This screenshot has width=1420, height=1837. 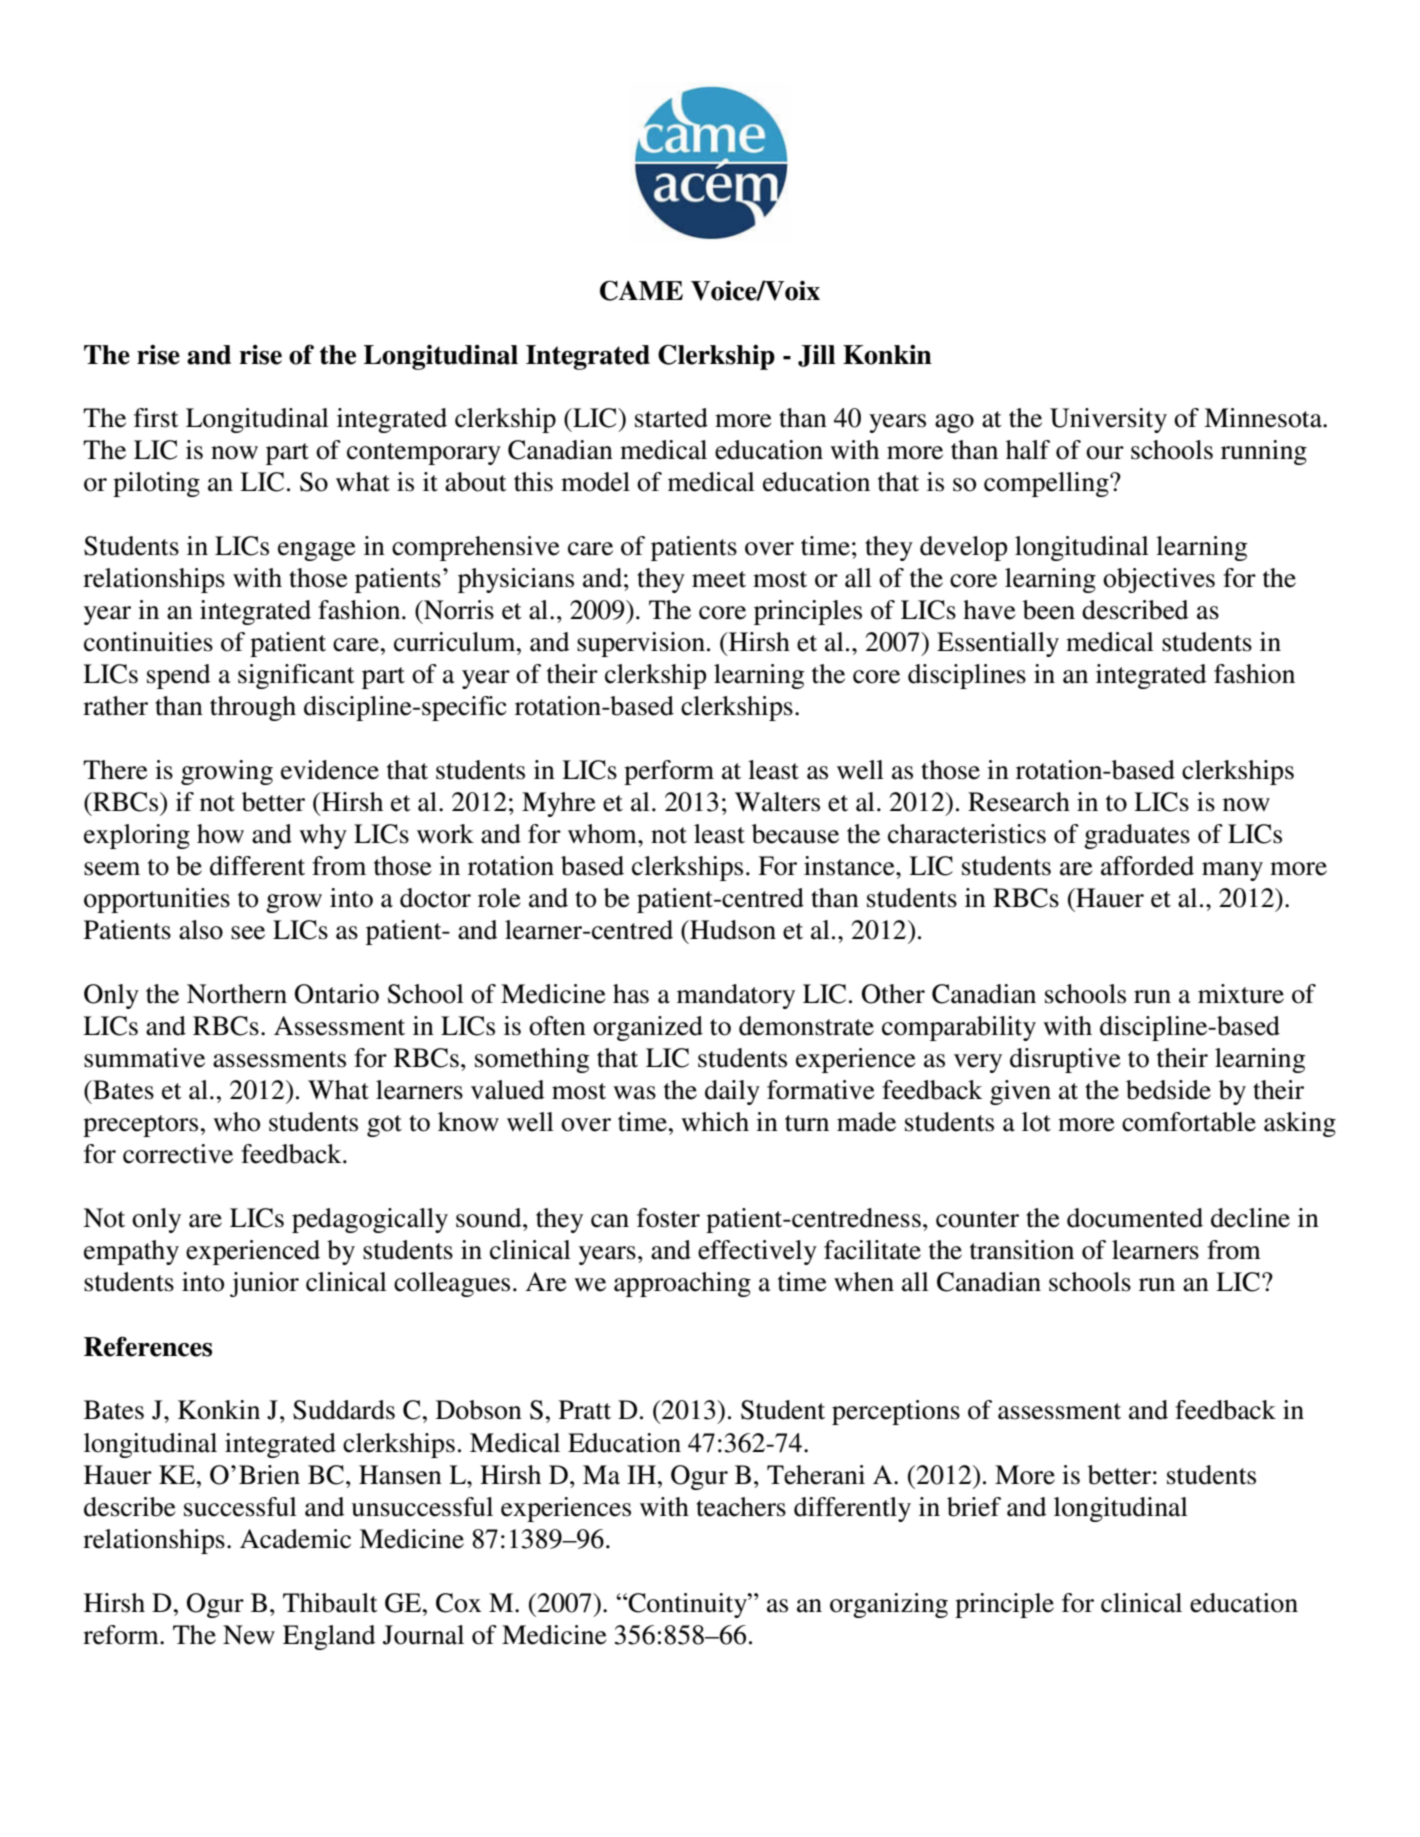 I want to click on documented, so click(x=1135, y=1218).
